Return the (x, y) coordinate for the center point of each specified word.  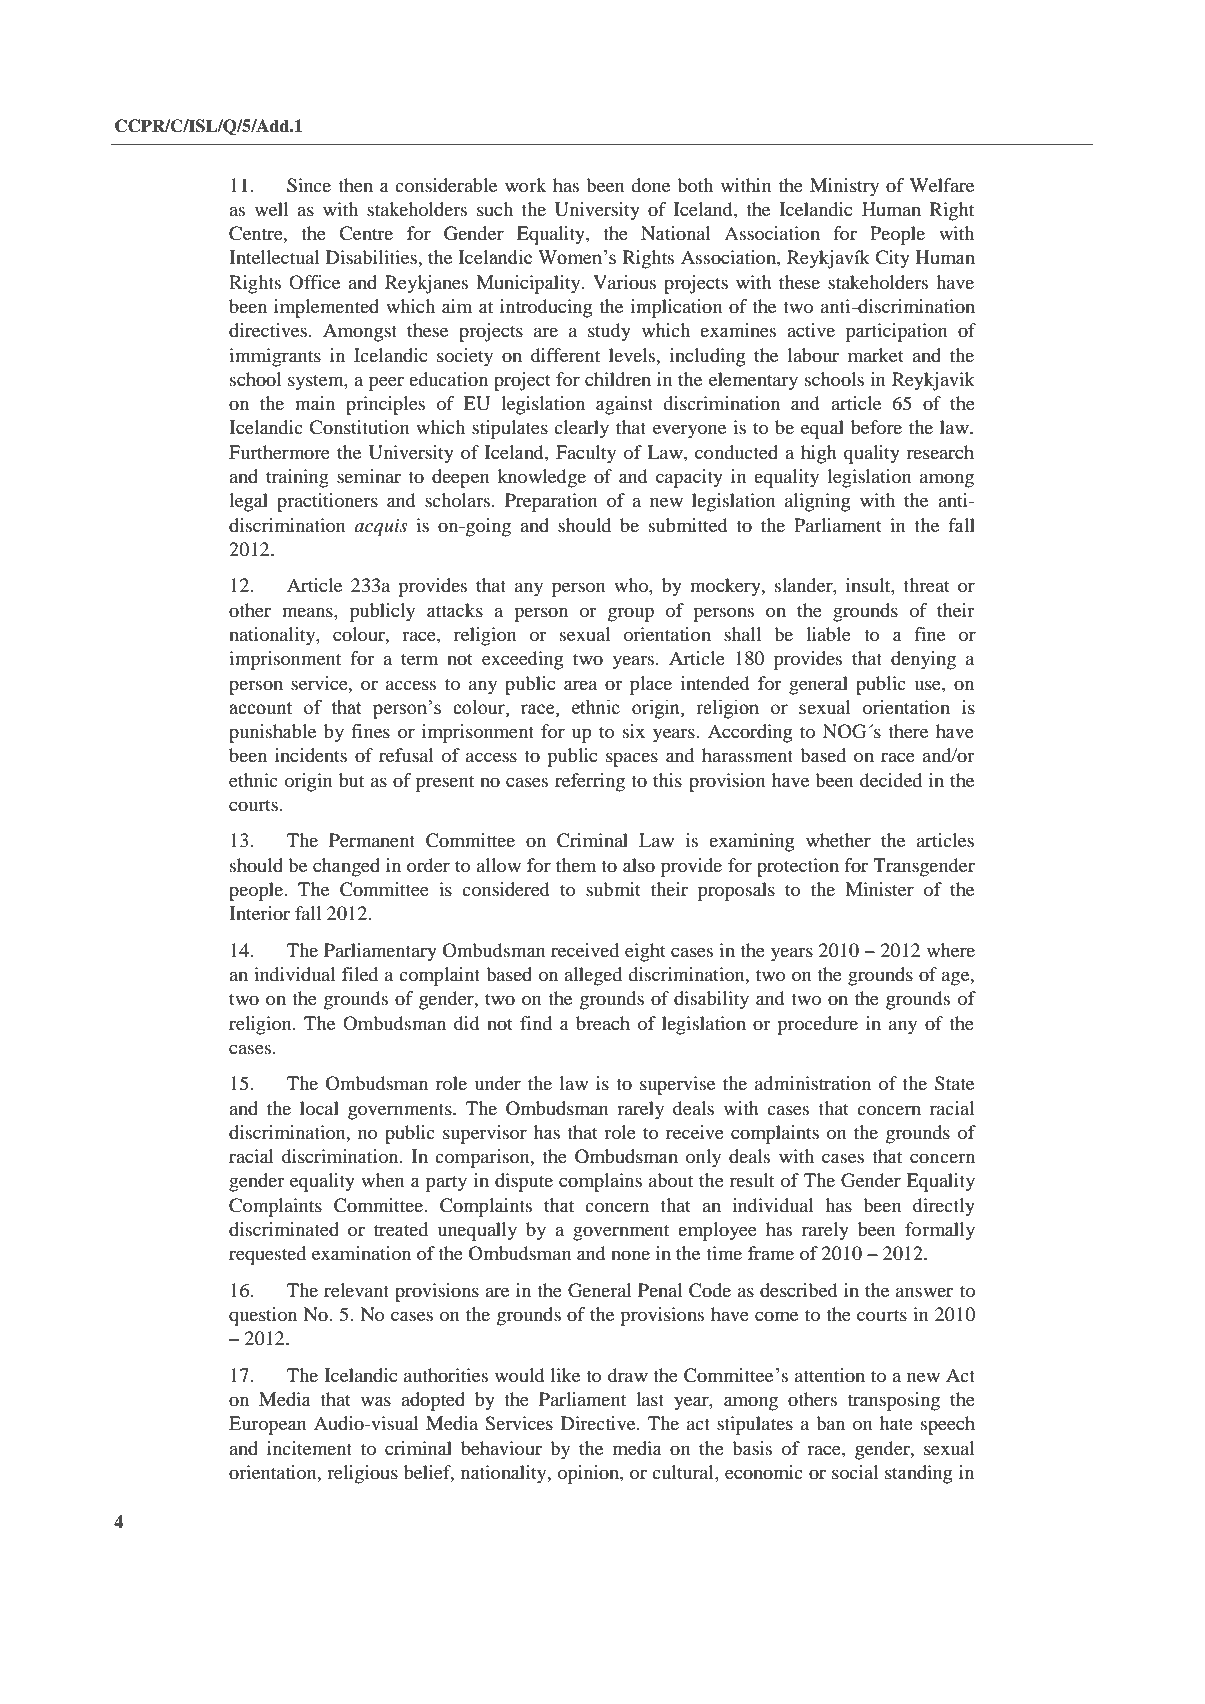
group (631, 614)
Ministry (844, 187)
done (650, 185)
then (355, 185)
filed (360, 974)
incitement (309, 1448)
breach (603, 1023)
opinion (589, 1474)
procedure (817, 1025)
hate (896, 1423)
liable (828, 634)
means (308, 612)
